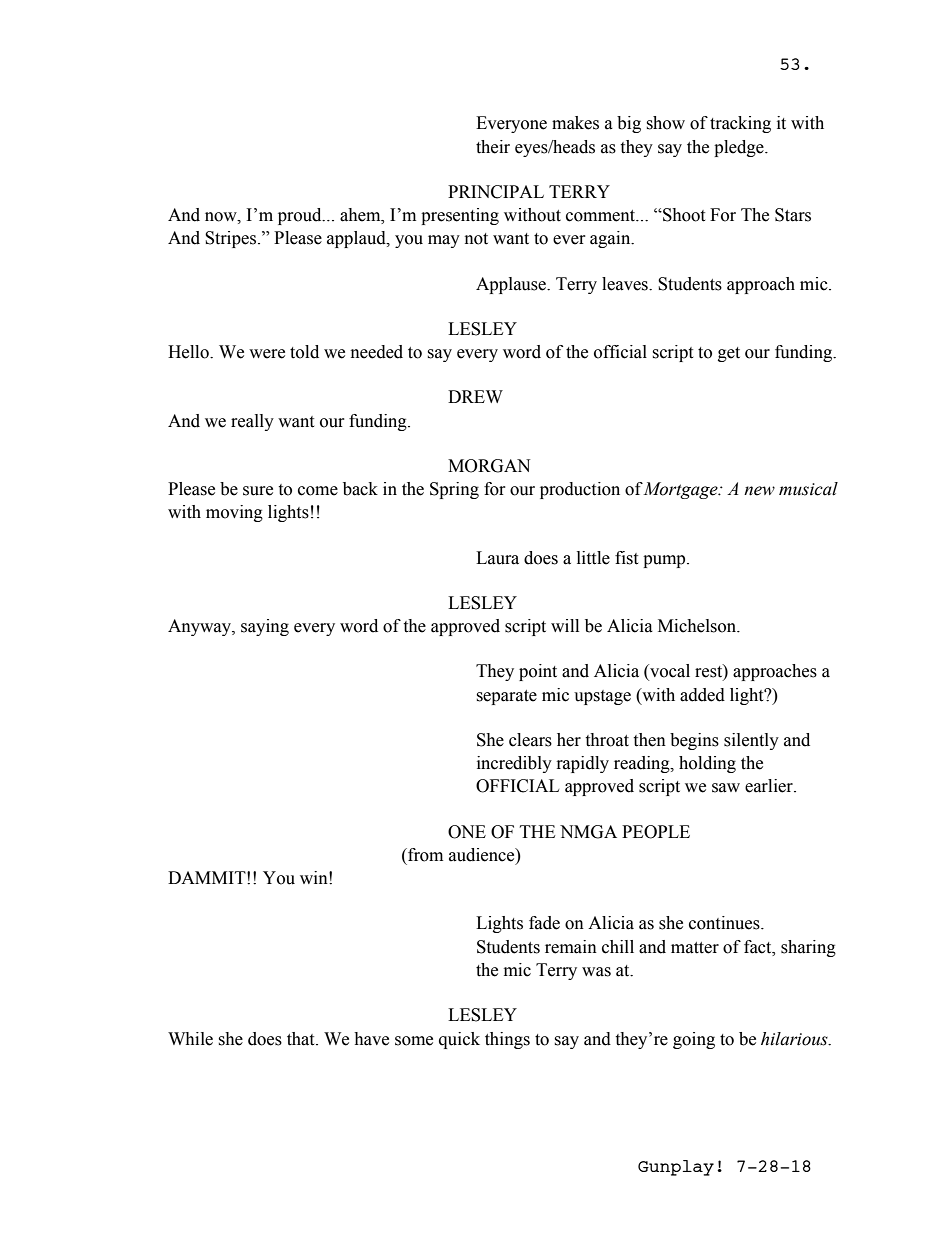 The width and height of the screenshot is (952, 1233). Describe the element at coordinates (702, 695) in the screenshot. I see `added` at that location.
